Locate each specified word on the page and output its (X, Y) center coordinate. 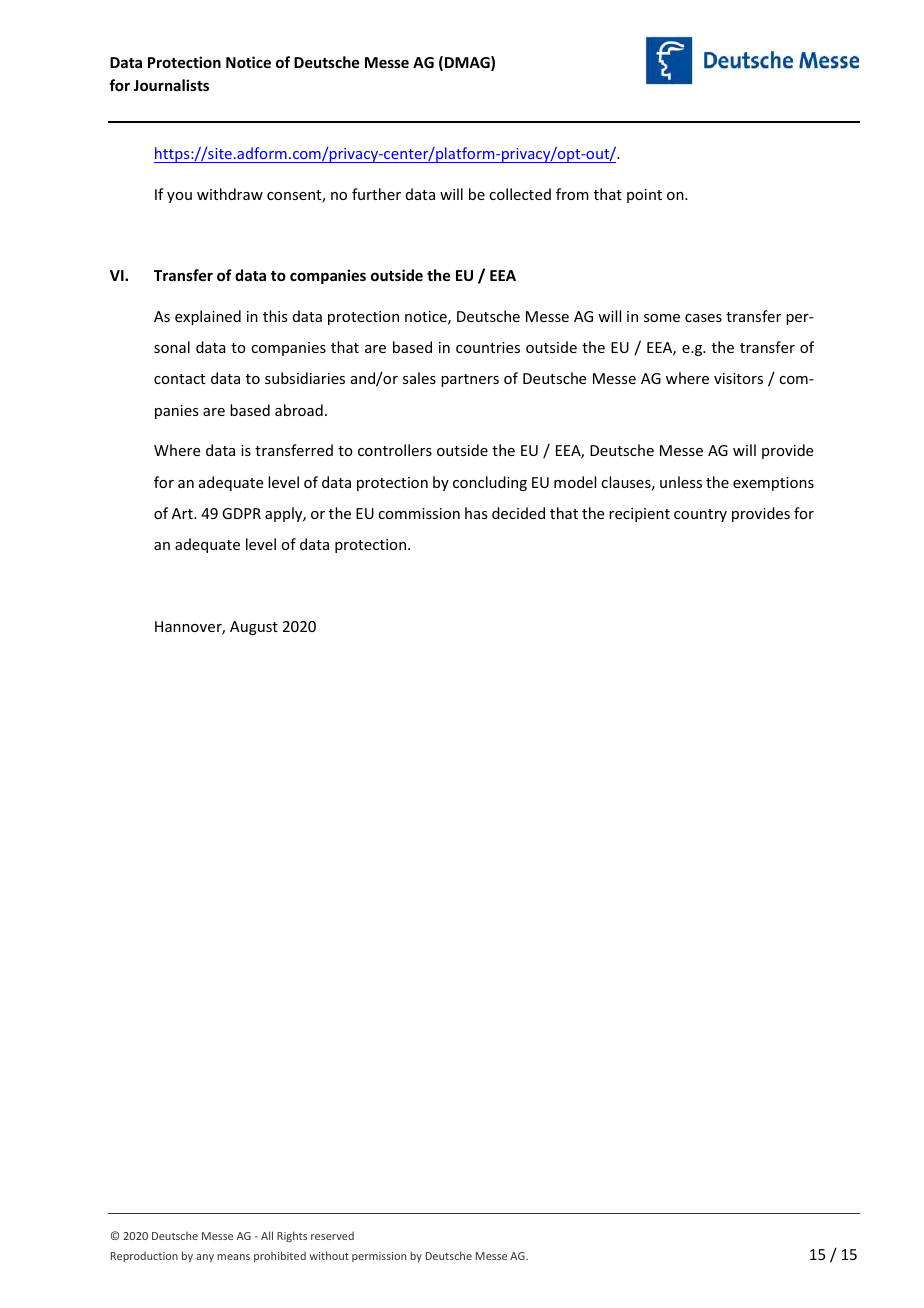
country (700, 515)
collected (520, 194)
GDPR (241, 513)
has (476, 513)
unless (681, 482)
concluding (490, 483)
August (254, 628)
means (233, 1257)
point (644, 196)
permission (379, 1257)
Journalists (171, 85)
